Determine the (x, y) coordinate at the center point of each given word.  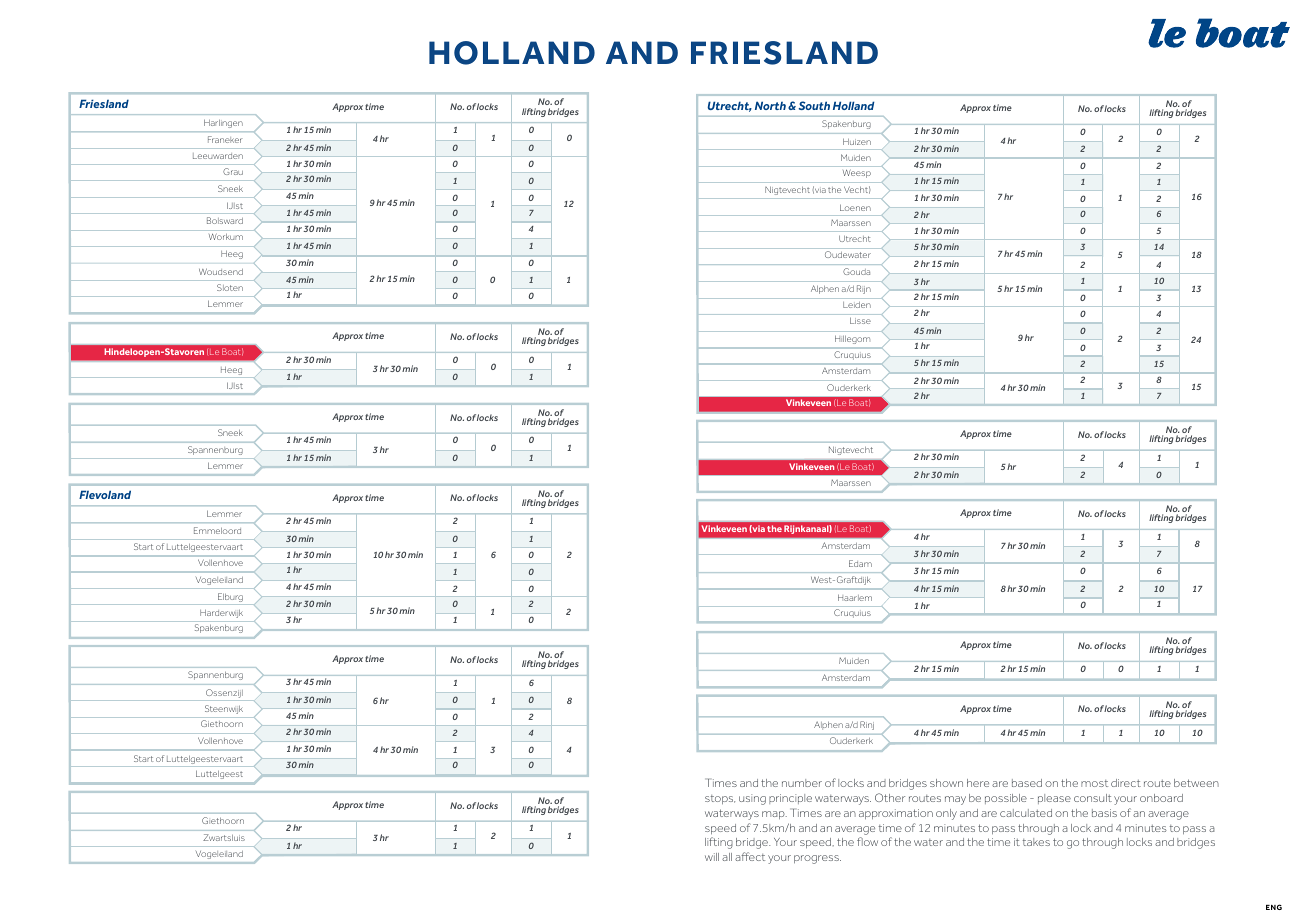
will (712, 857)
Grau (233, 171)
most (1094, 783)
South (814, 105)
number (802, 783)
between (1196, 783)
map (774, 815)
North (770, 105)
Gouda (856, 271)
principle (790, 799)
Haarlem (855, 597)
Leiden (857, 305)
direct (1126, 783)
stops (720, 799)
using (752, 799)
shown (946, 783)
